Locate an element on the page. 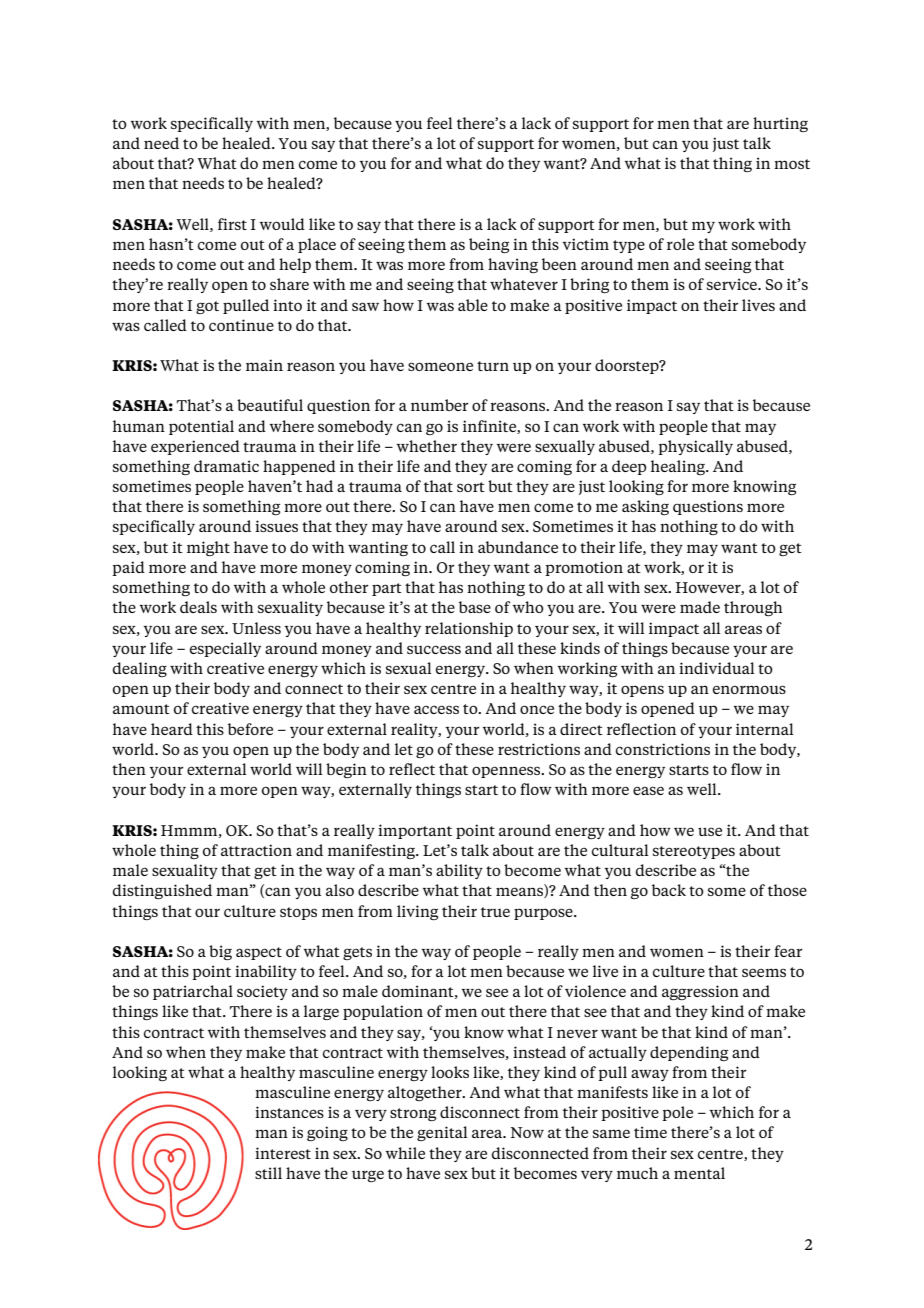 The height and width of the page is (1308, 924). first is located at coordinates (232, 224).
